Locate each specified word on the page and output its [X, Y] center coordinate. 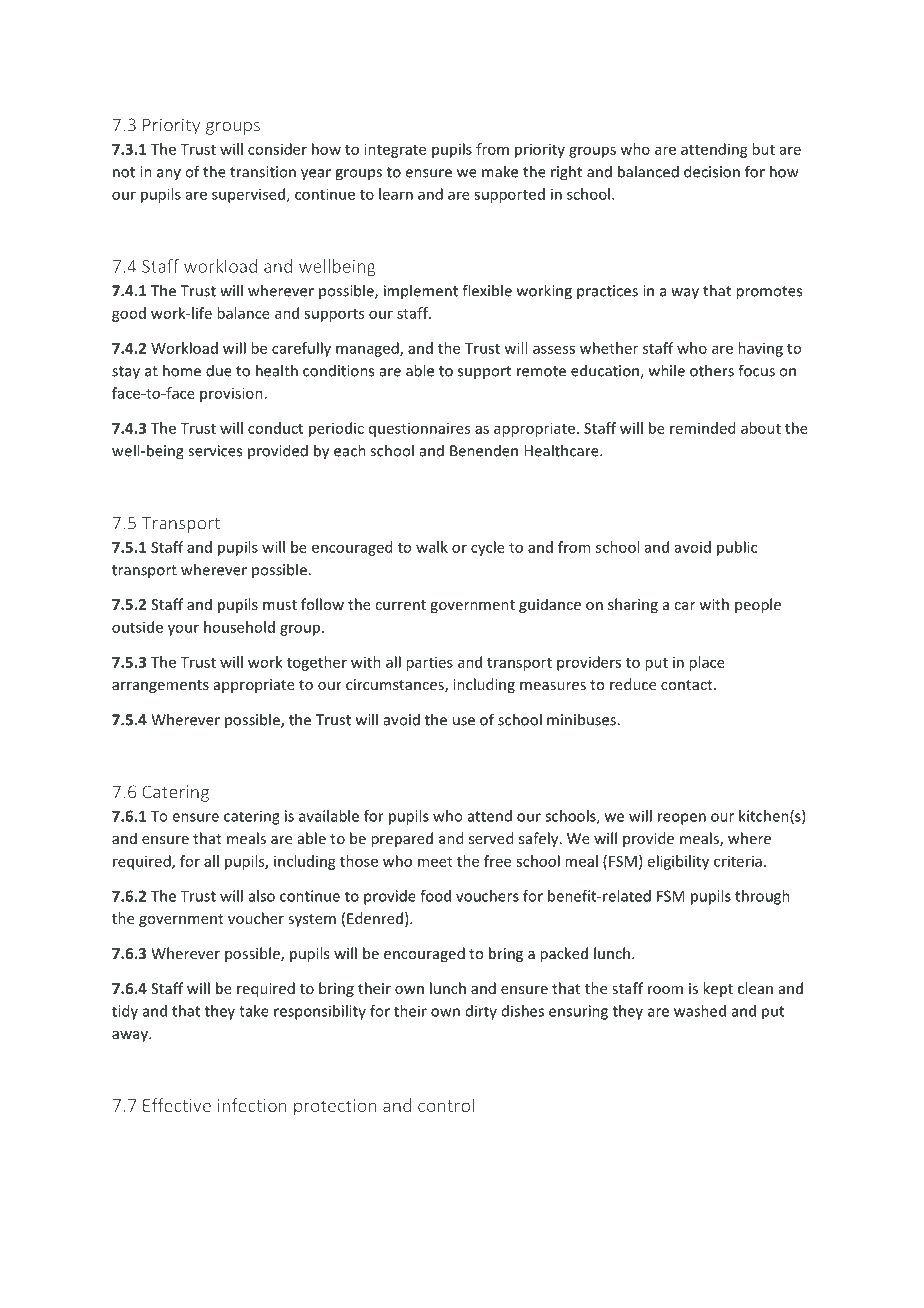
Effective [177, 1105]
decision [712, 171]
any [169, 174]
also [262, 896]
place [707, 663]
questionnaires [419, 429]
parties [429, 663]
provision [231, 394]
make [500, 171]
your [183, 630]
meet [435, 862]
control [446, 1105]
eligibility [678, 862]
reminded [702, 428]
